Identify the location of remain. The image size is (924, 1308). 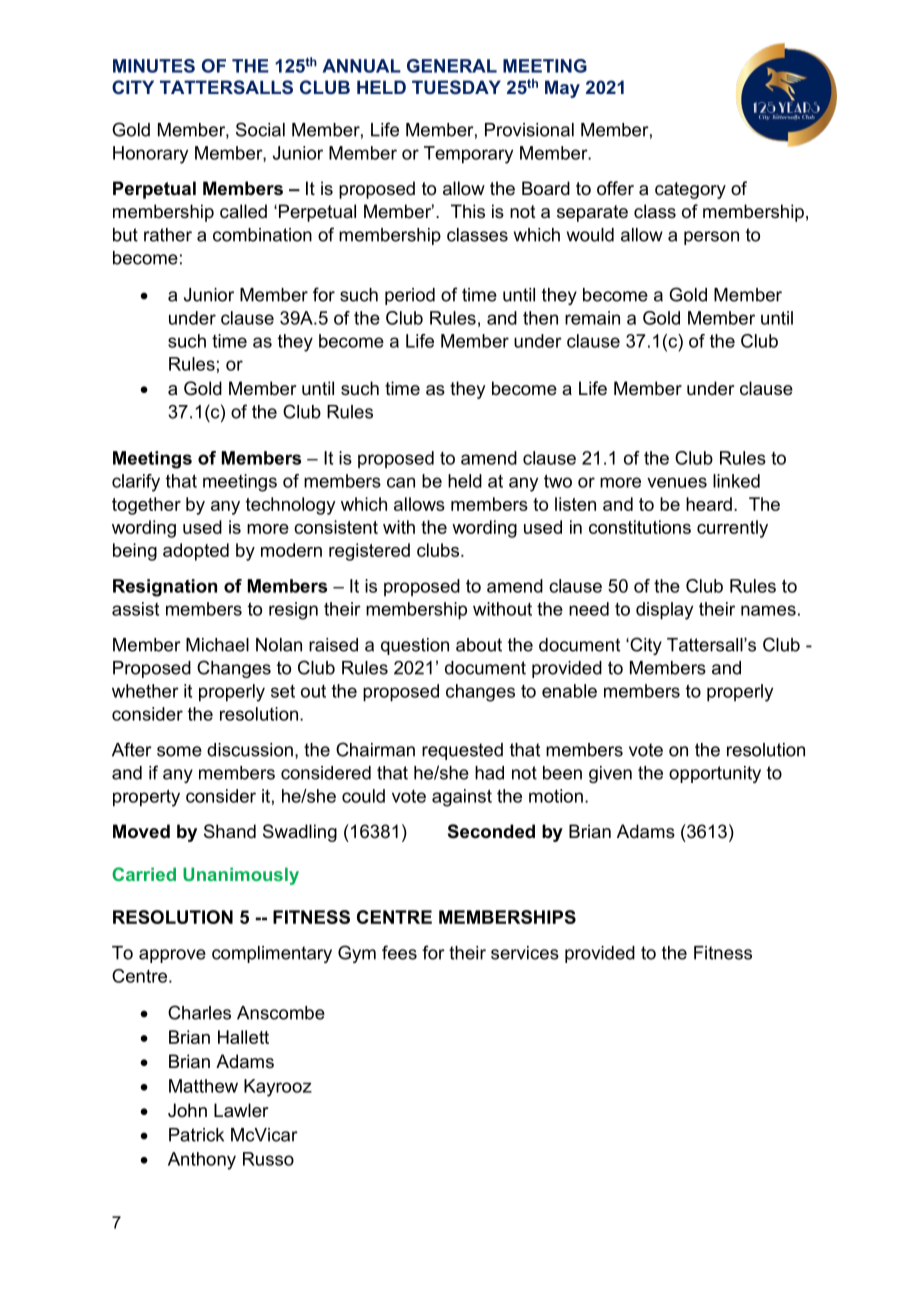
(592, 318).
